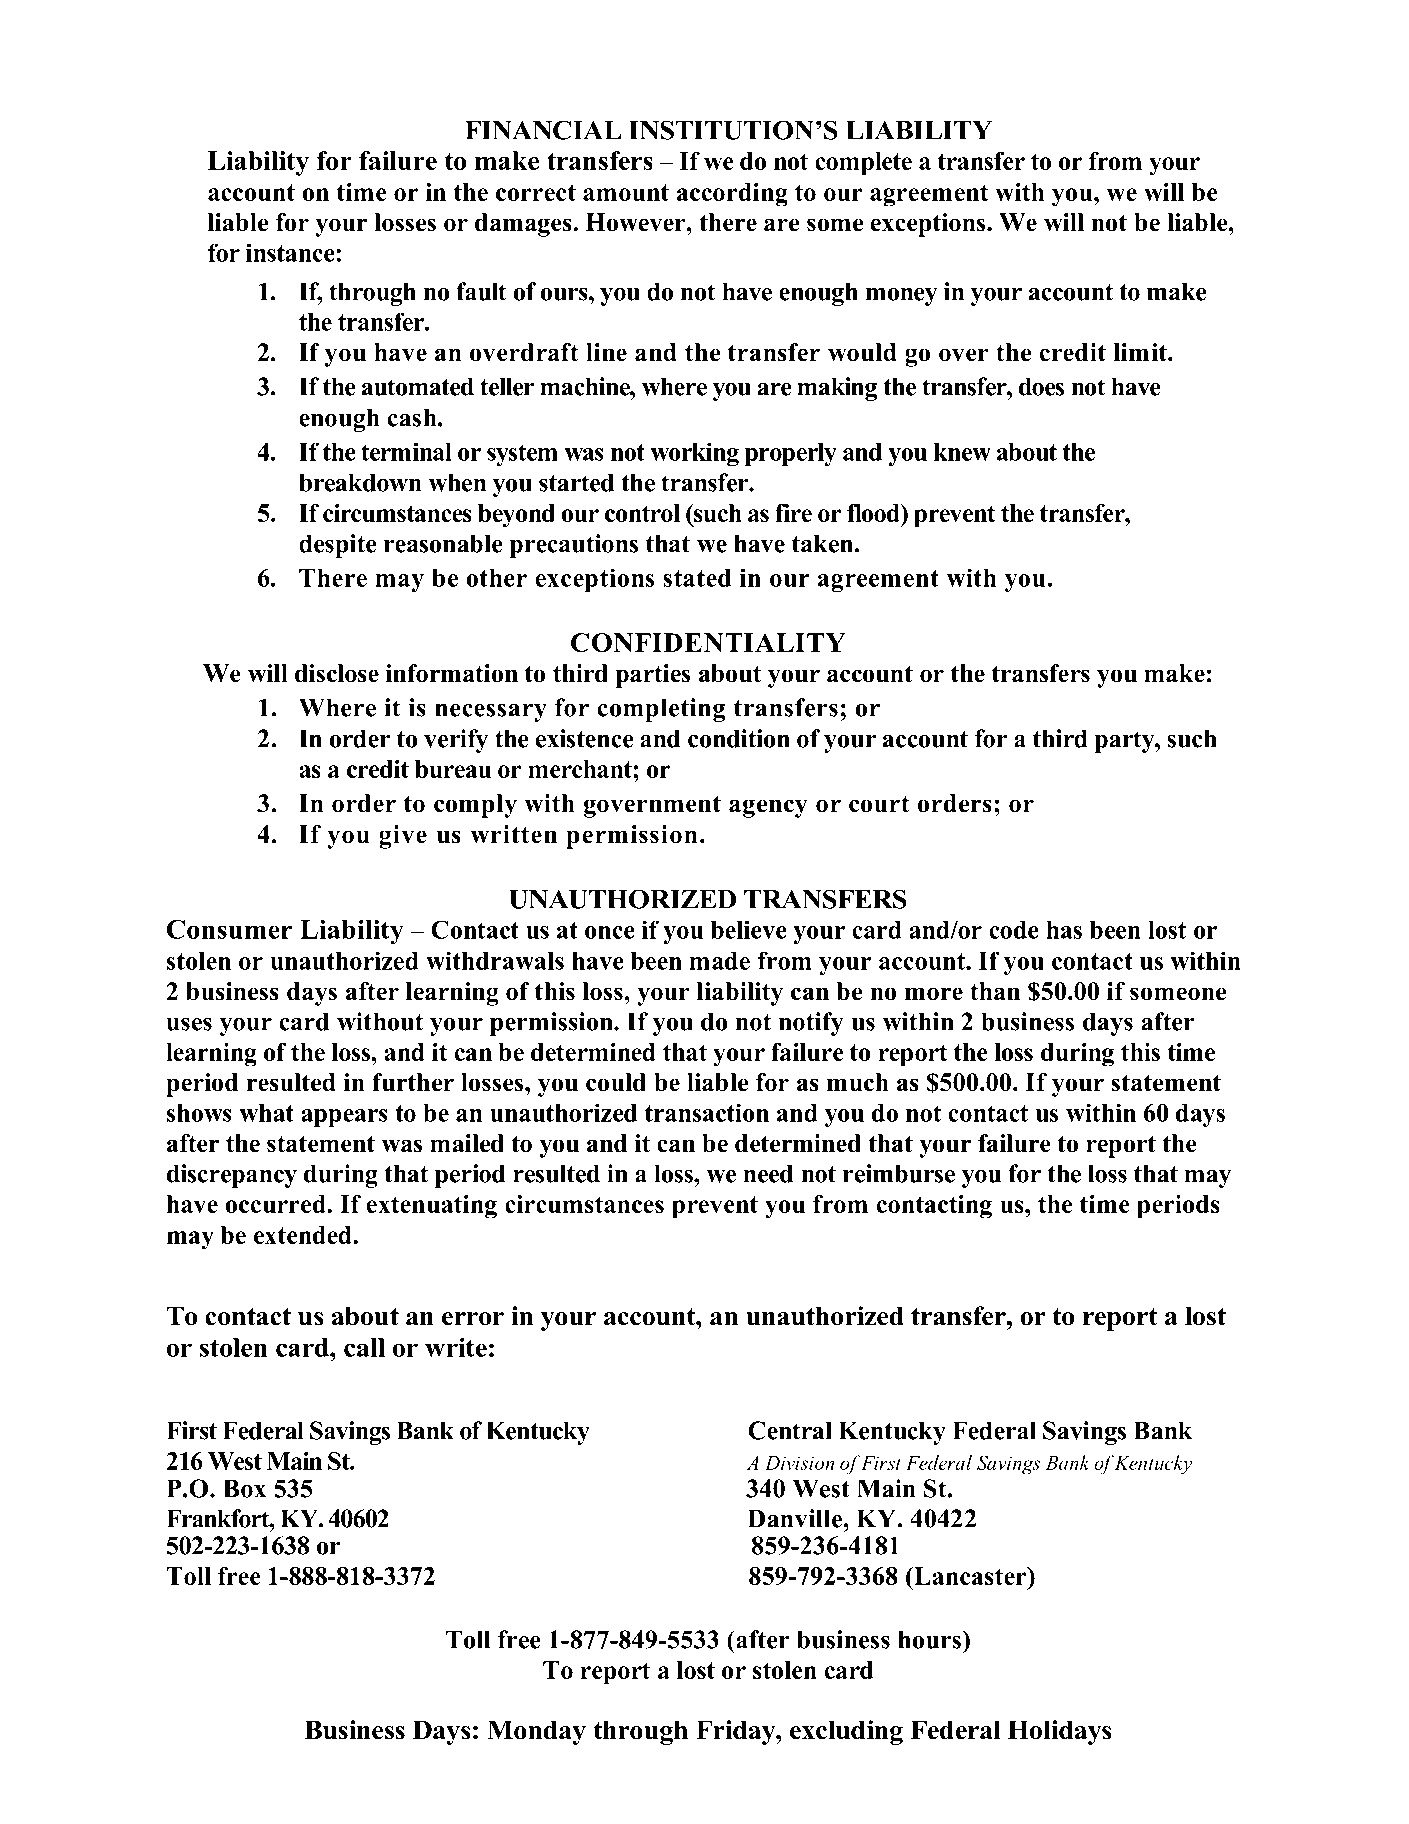 This page has height=1824, width=1409. What do you see at coordinates (364, 1347) in the page?
I see `call` at bounding box center [364, 1347].
